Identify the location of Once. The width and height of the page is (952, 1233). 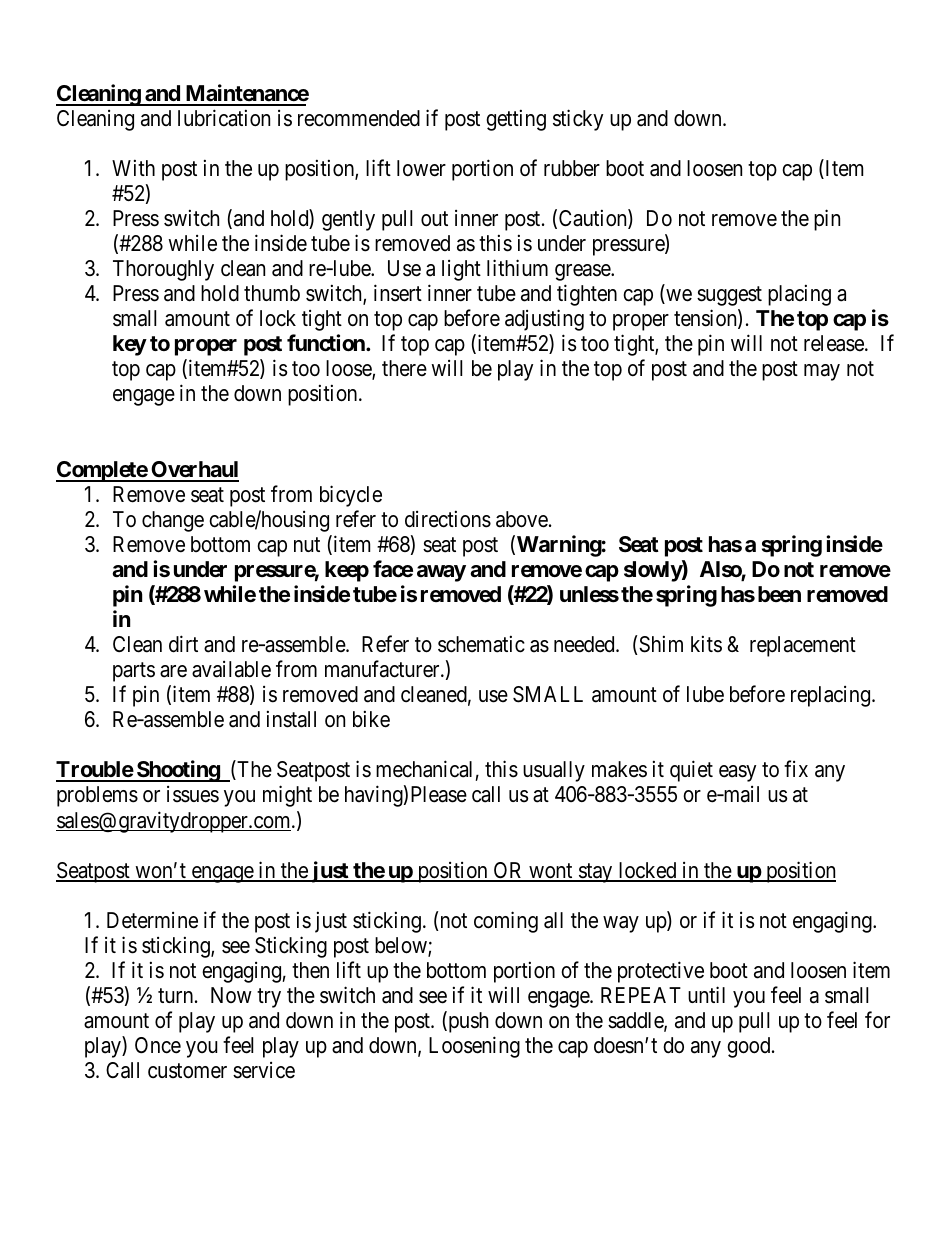
(158, 1045).
